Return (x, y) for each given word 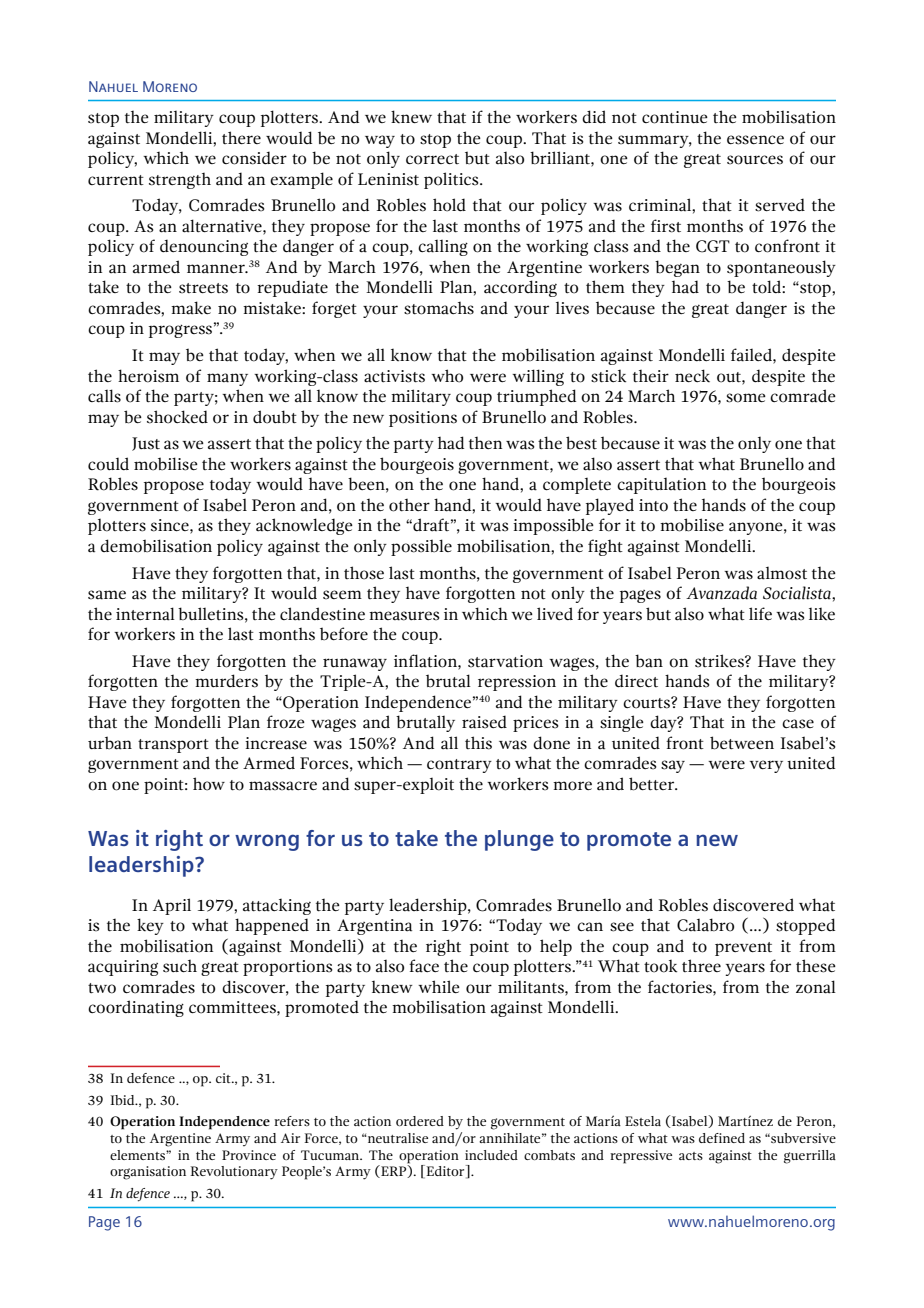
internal (145, 614)
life (760, 613)
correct (432, 159)
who (447, 376)
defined (722, 1138)
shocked (177, 417)
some (746, 398)
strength (180, 181)
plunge (519, 840)
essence (755, 140)
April (172, 906)
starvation (505, 661)
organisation (148, 1173)
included (491, 1155)
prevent (743, 949)
